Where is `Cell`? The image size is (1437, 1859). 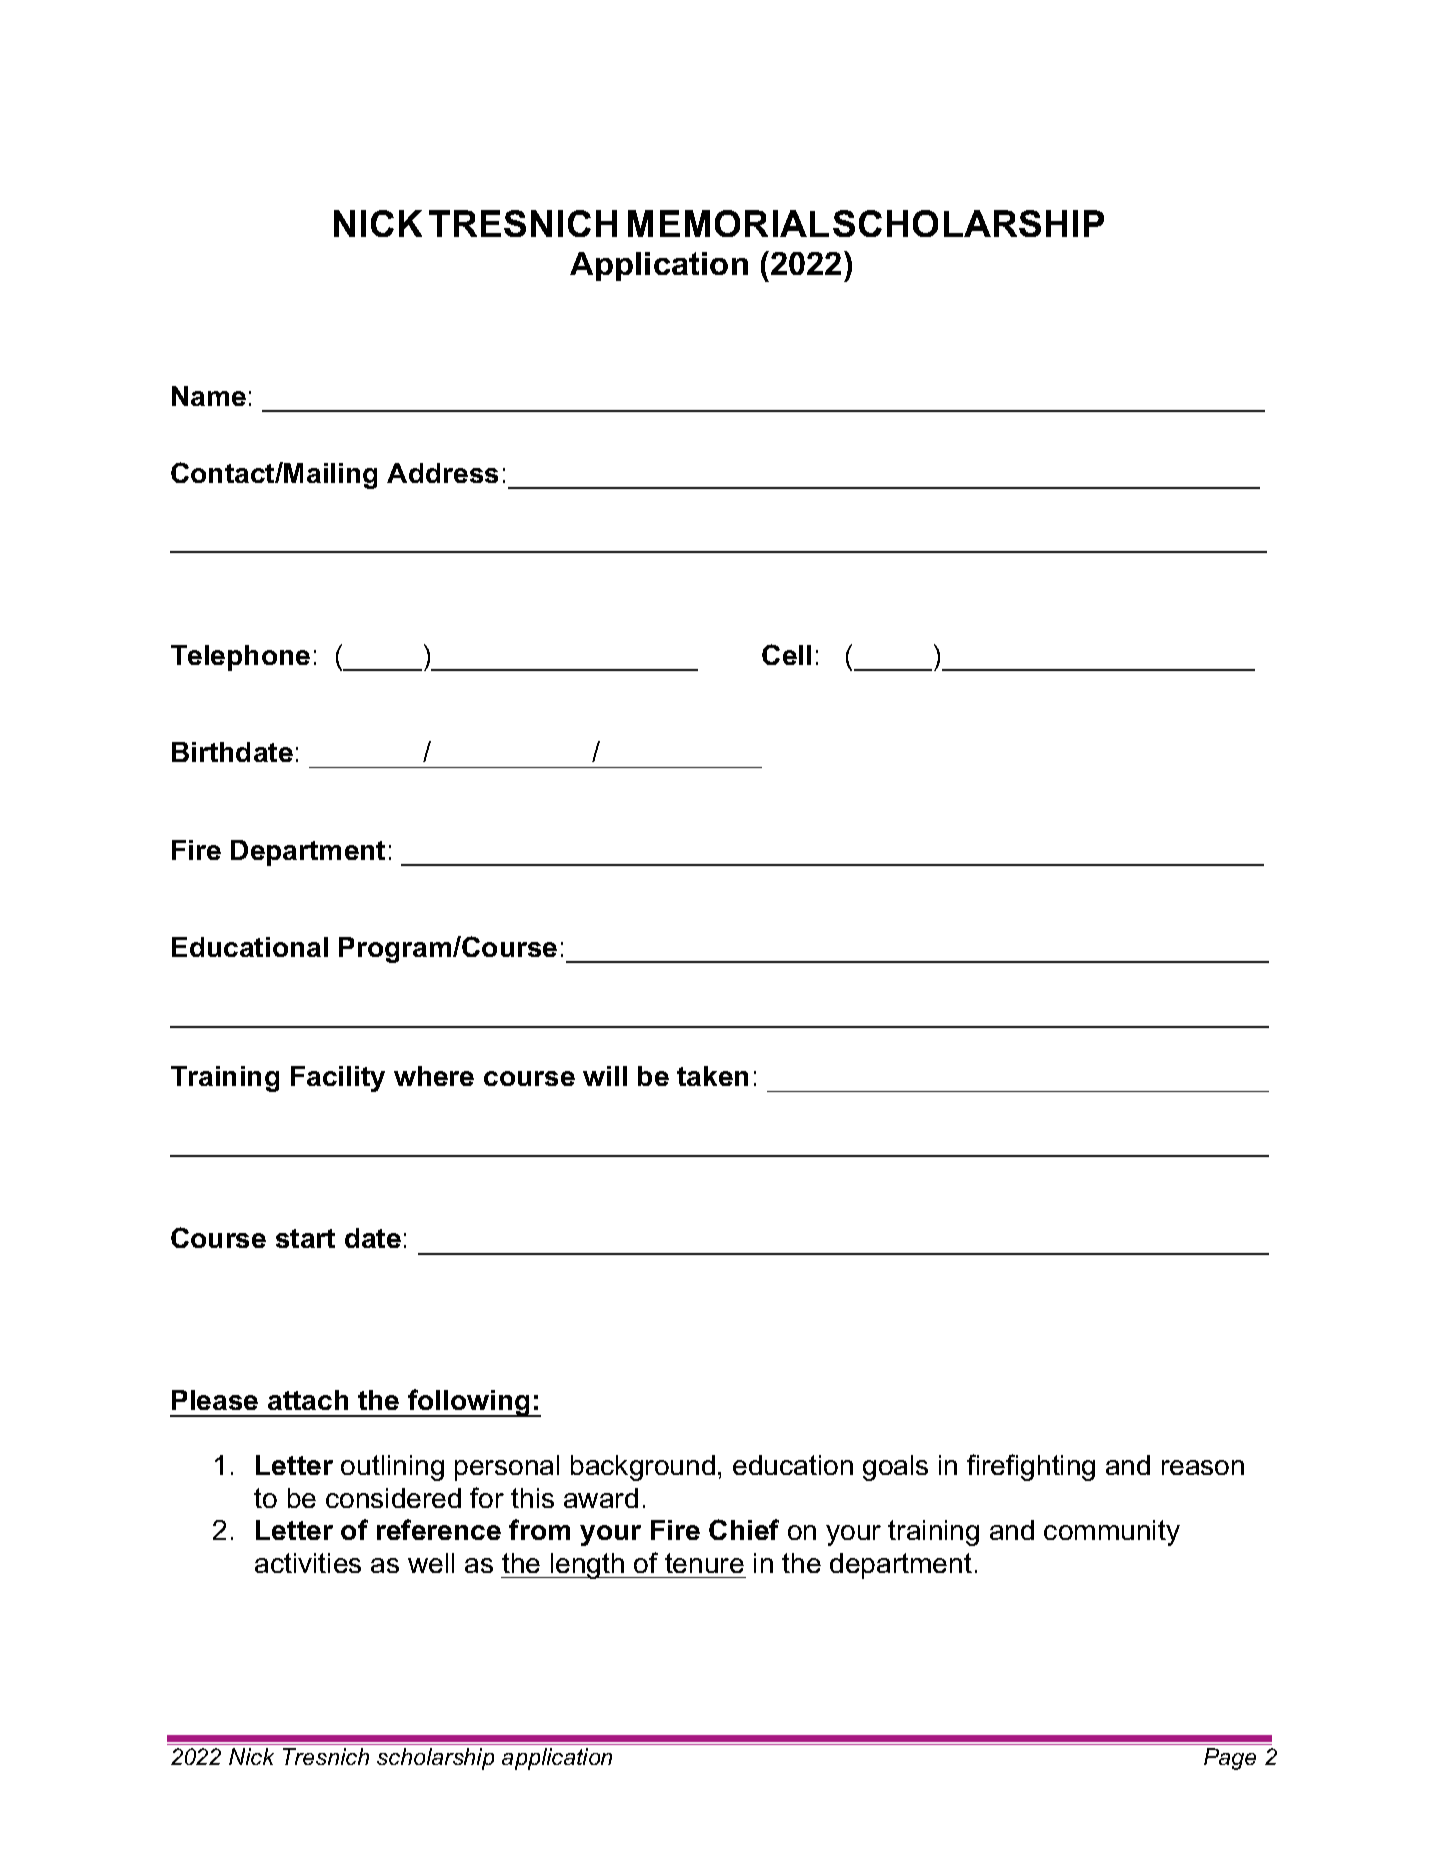 Cell is located at coordinates (786, 654).
